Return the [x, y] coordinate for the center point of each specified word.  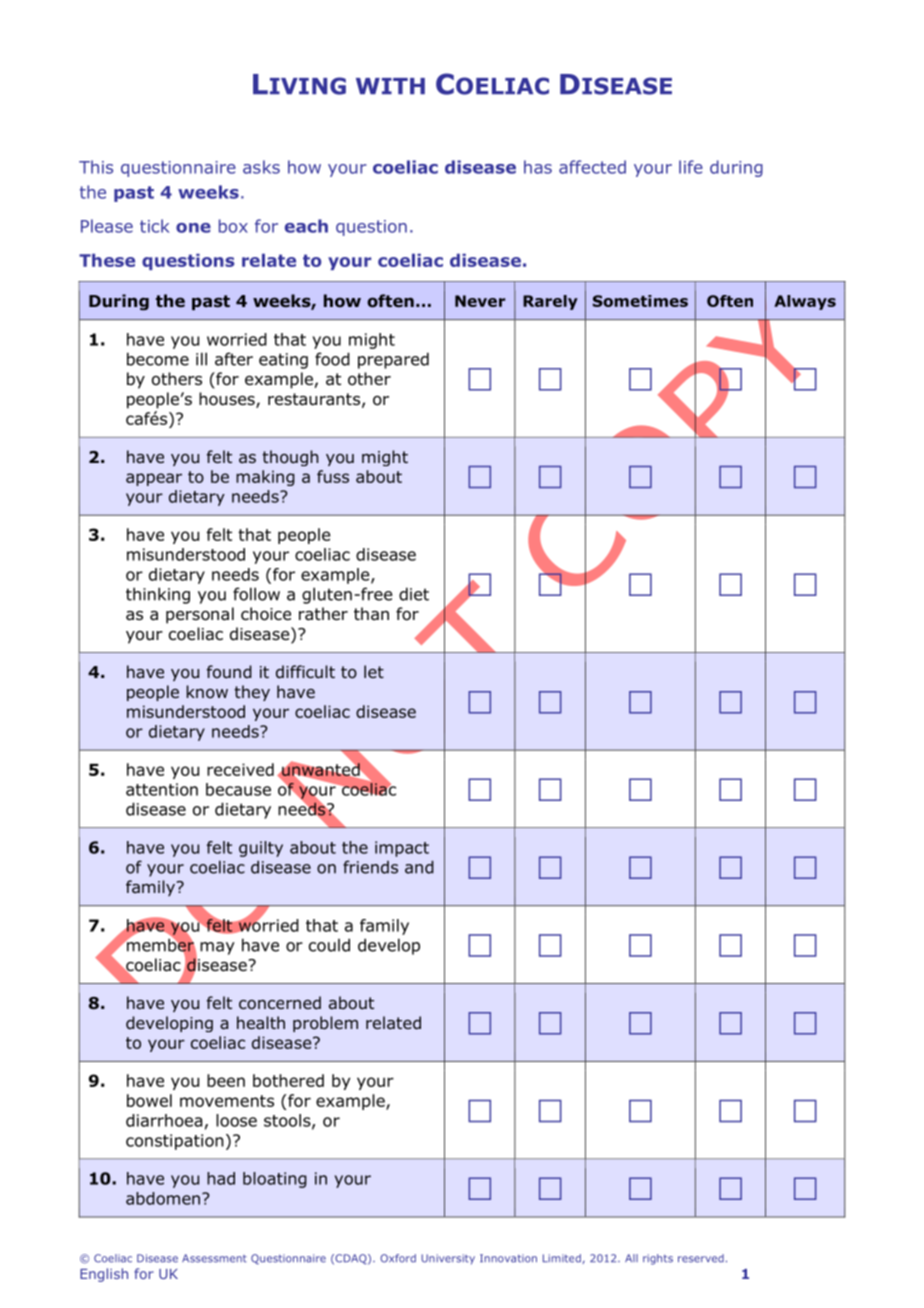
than [371, 614]
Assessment [214, 1258]
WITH [390, 86]
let [374, 671]
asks [261, 167]
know [207, 692]
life [691, 167]
